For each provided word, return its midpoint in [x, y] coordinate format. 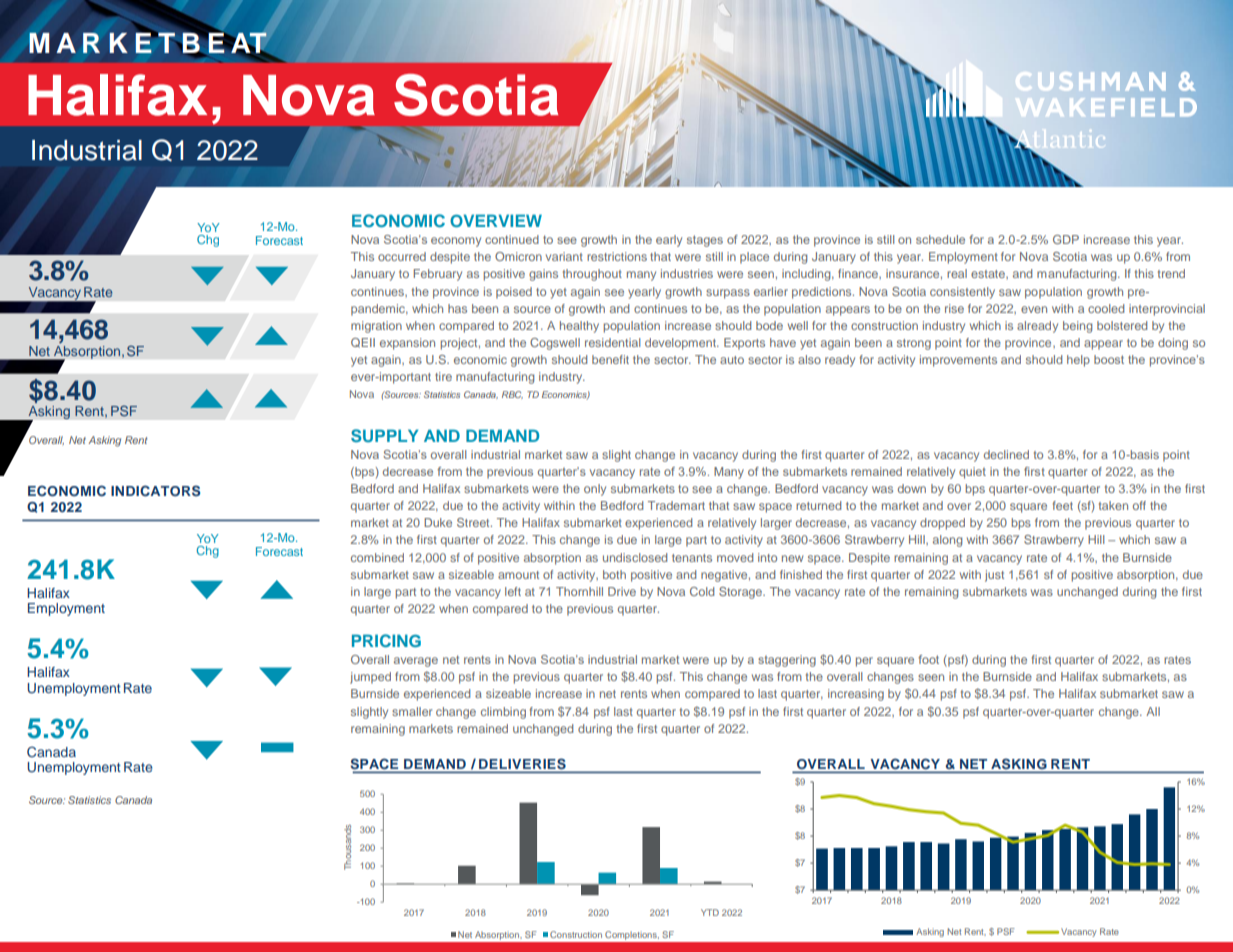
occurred [402, 256]
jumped [370, 678]
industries [687, 273]
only [595, 490]
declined [1006, 454]
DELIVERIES [522, 765]
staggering [787, 661]
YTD [710, 912]
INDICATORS [155, 491]
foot [928, 659]
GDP [1066, 239]
